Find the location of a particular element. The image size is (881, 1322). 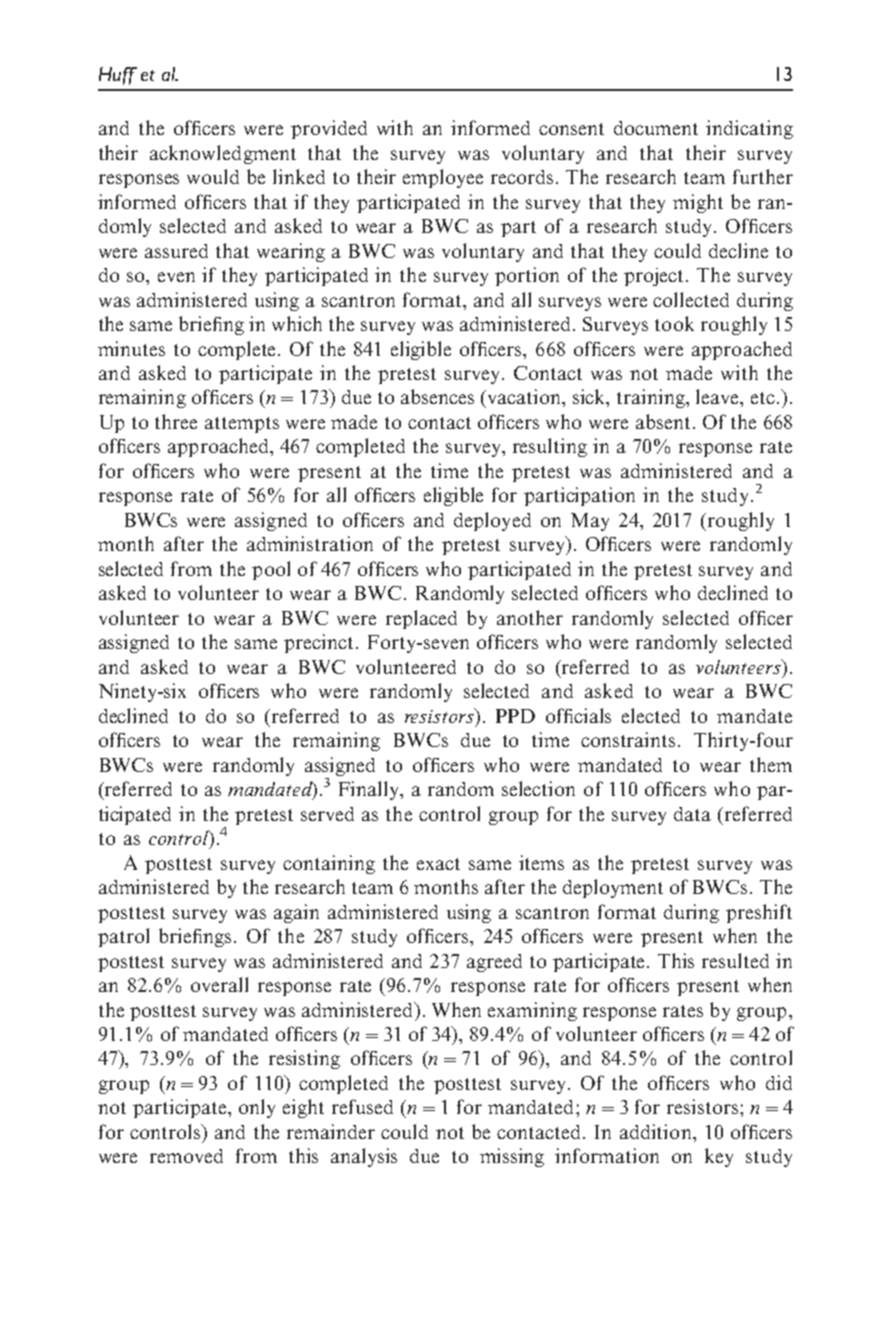

document is located at coordinates (656, 128).
